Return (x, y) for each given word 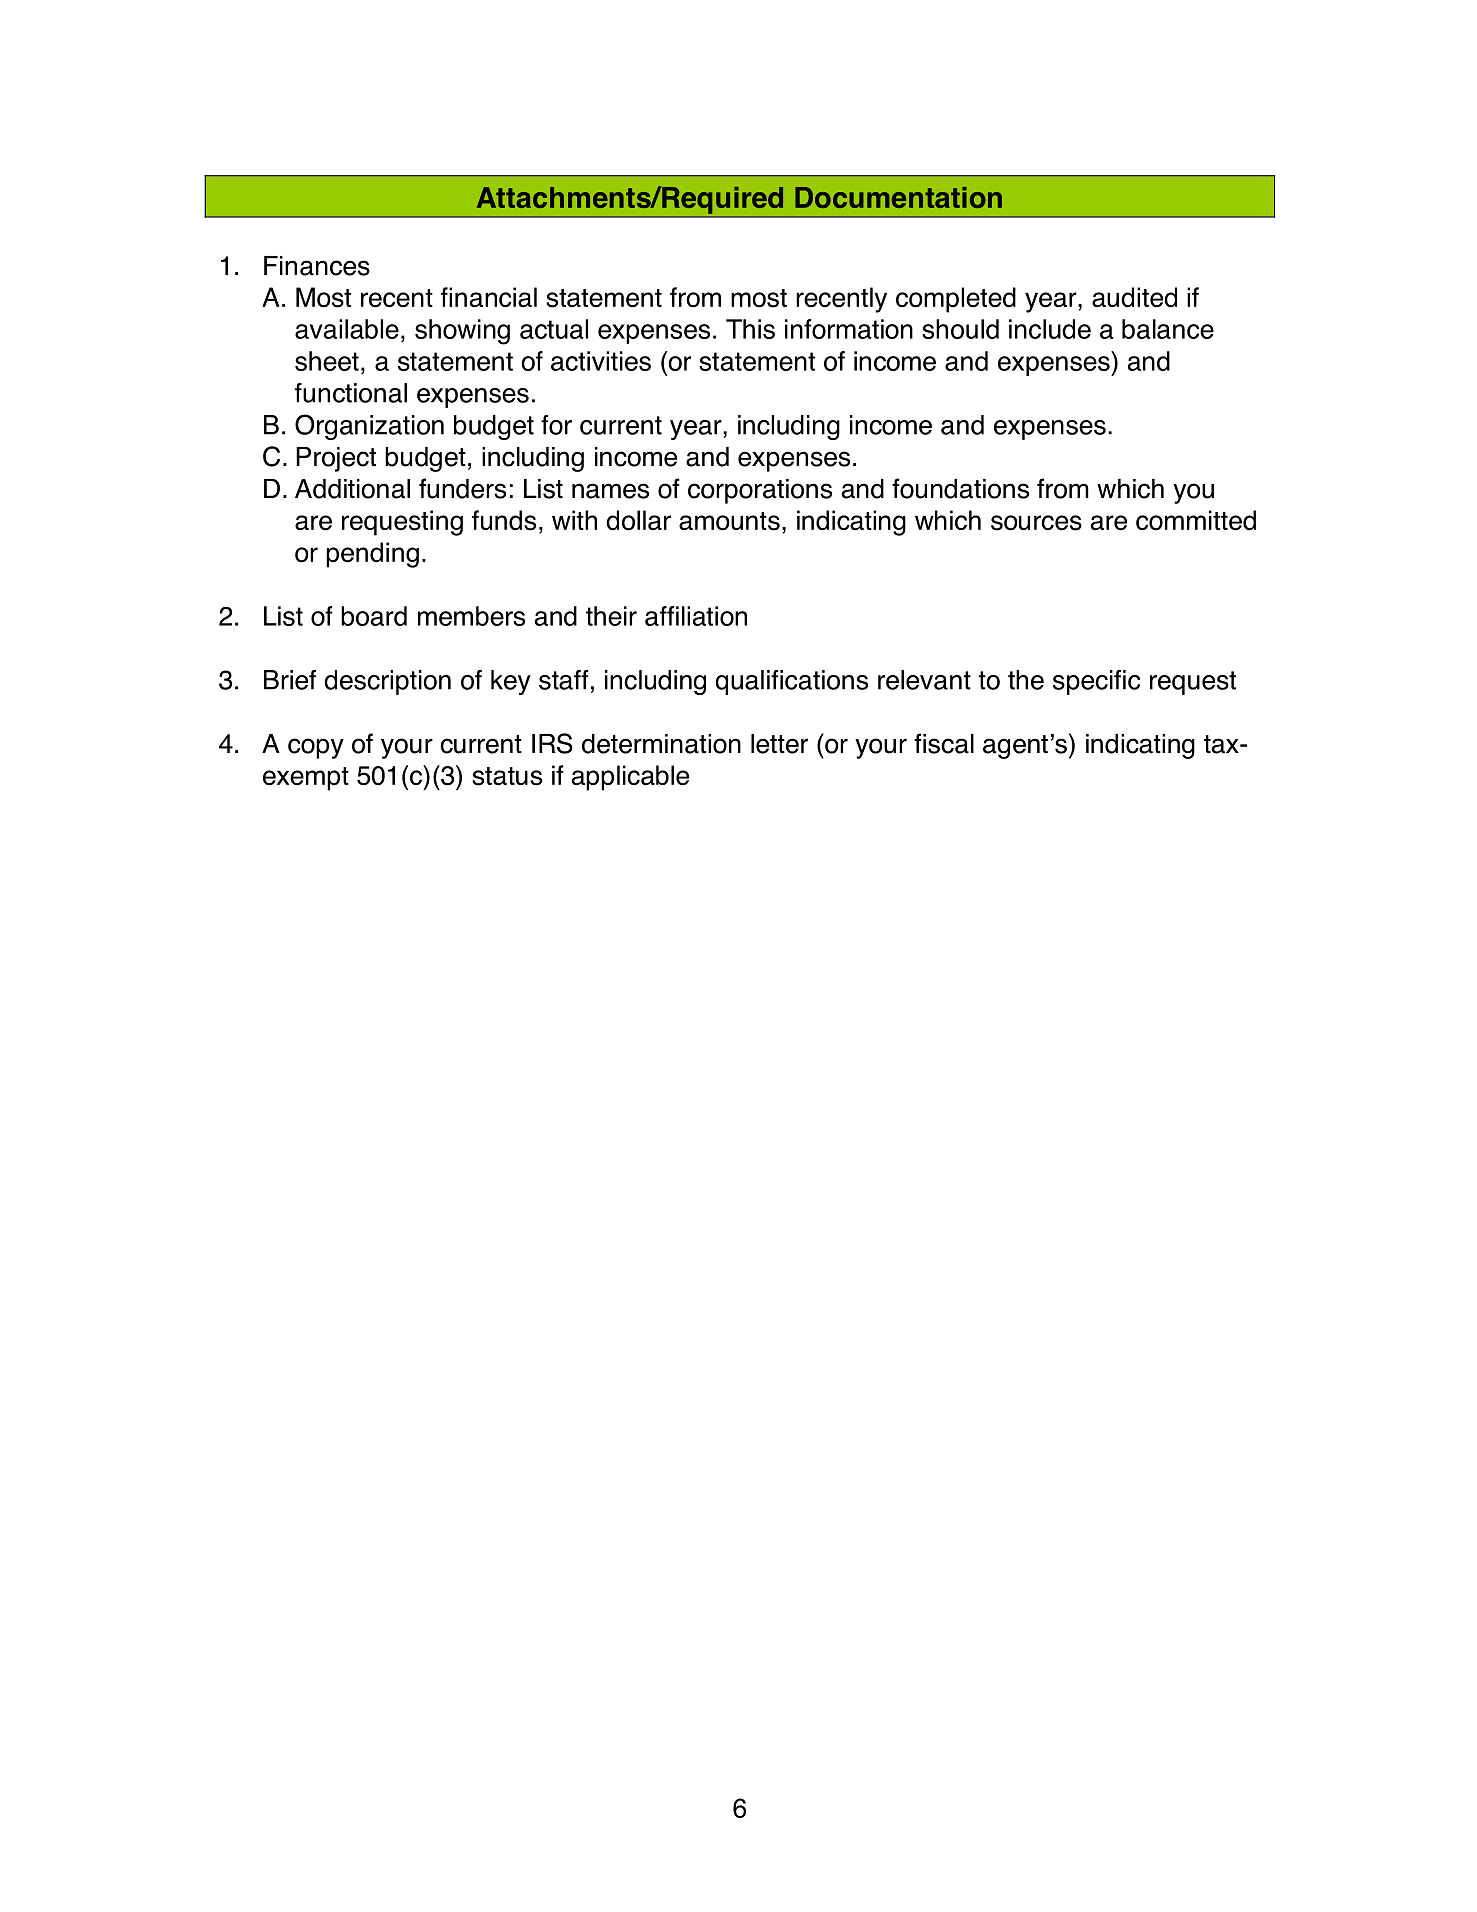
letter (779, 744)
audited (1134, 297)
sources (1036, 523)
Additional (352, 489)
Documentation (898, 197)
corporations (760, 491)
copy (316, 748)
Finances (317, 266)
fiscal (944, 743)
